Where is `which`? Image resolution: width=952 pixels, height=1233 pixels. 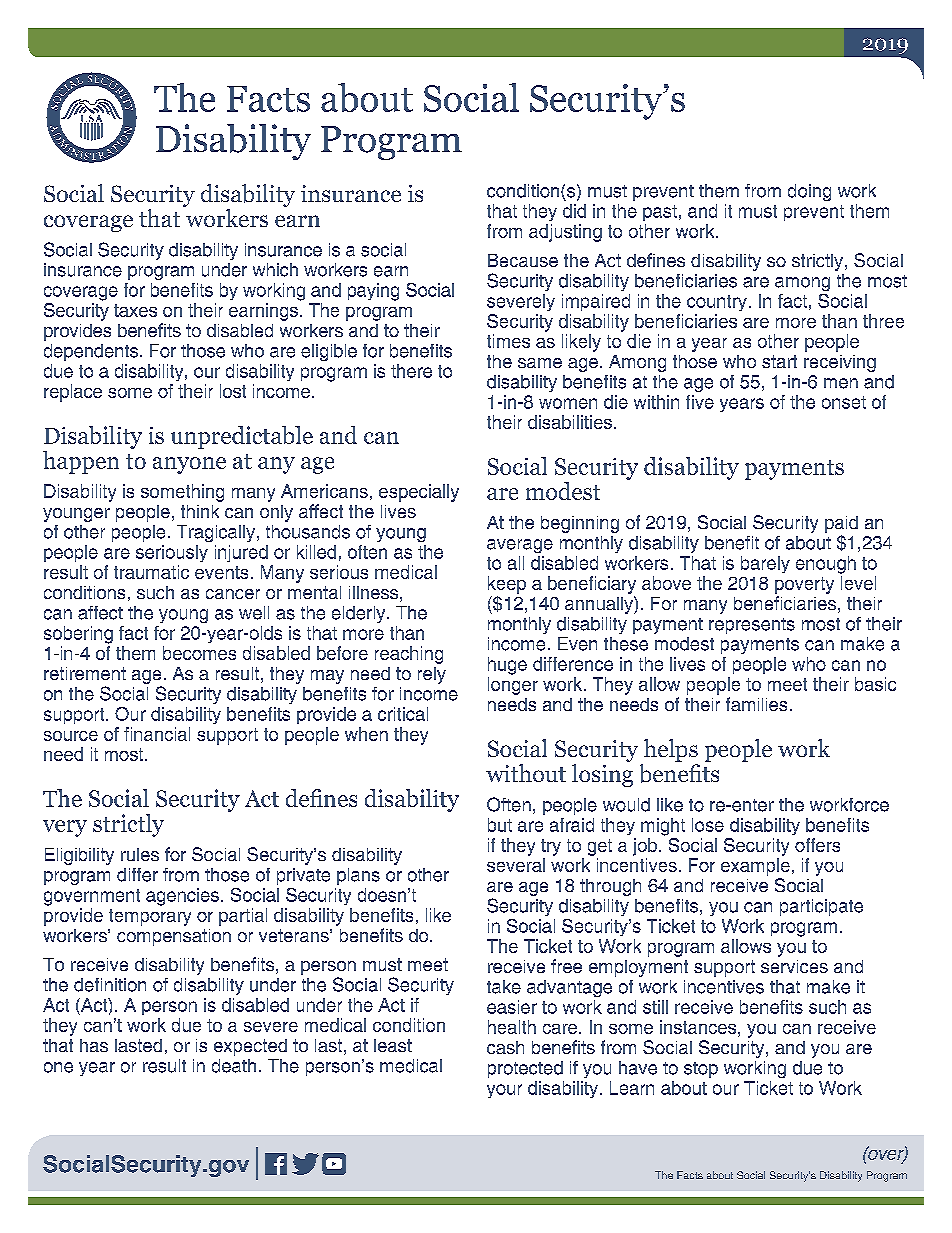
which is located at coordinates (275, 270).
